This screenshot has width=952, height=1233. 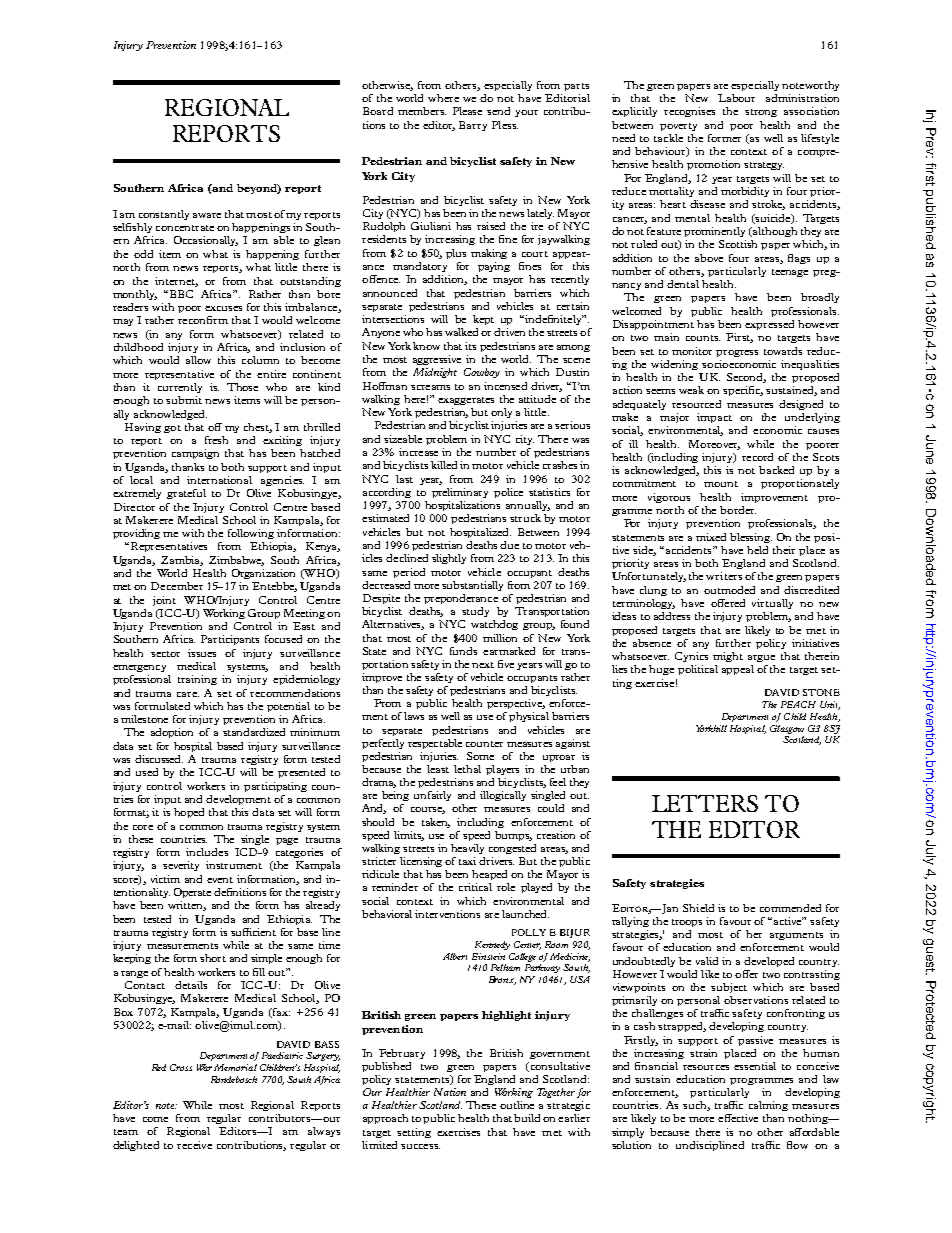 I want to click on killed, so click(x=444, y=465).
